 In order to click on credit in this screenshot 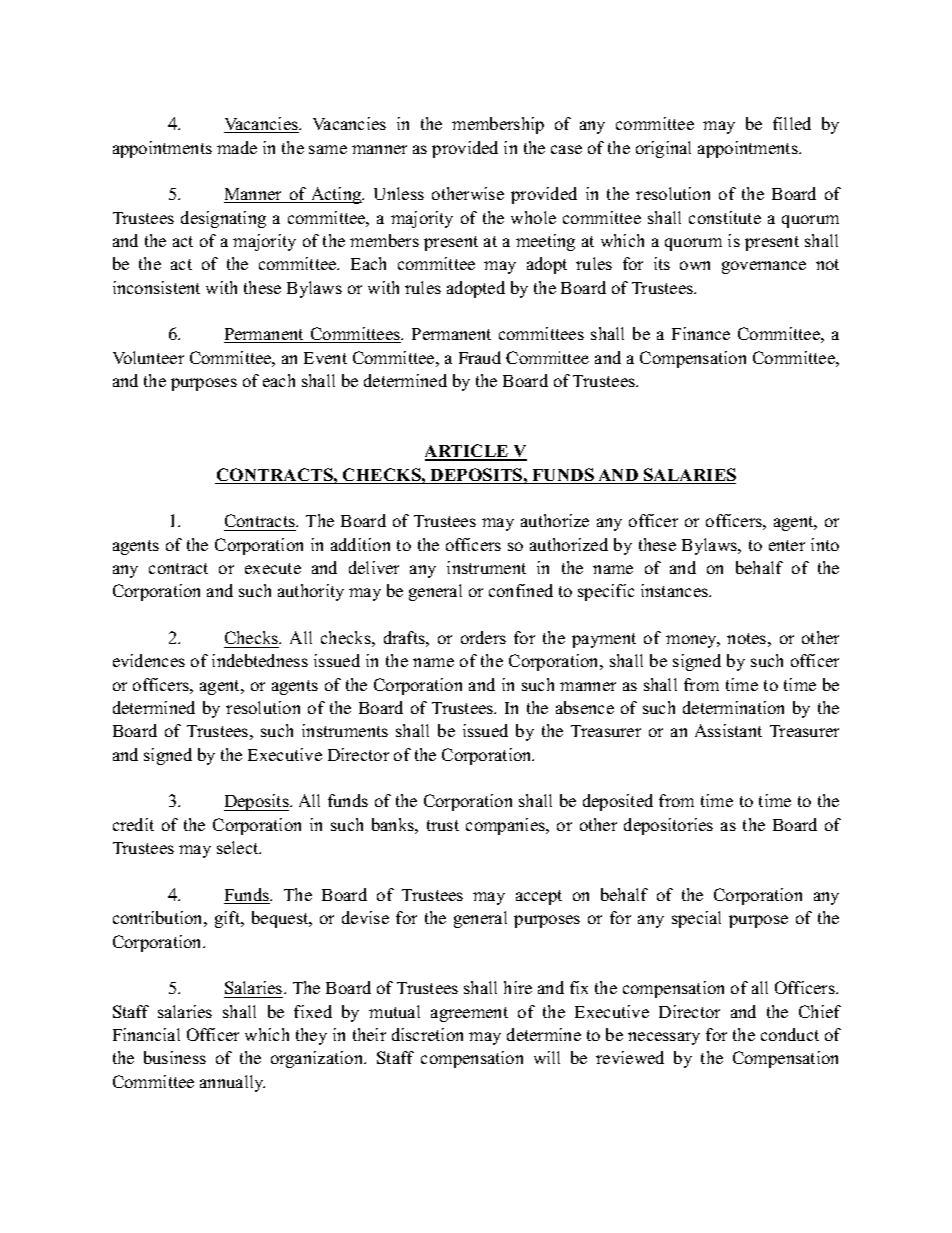, I will do `click(133, 824)`.
